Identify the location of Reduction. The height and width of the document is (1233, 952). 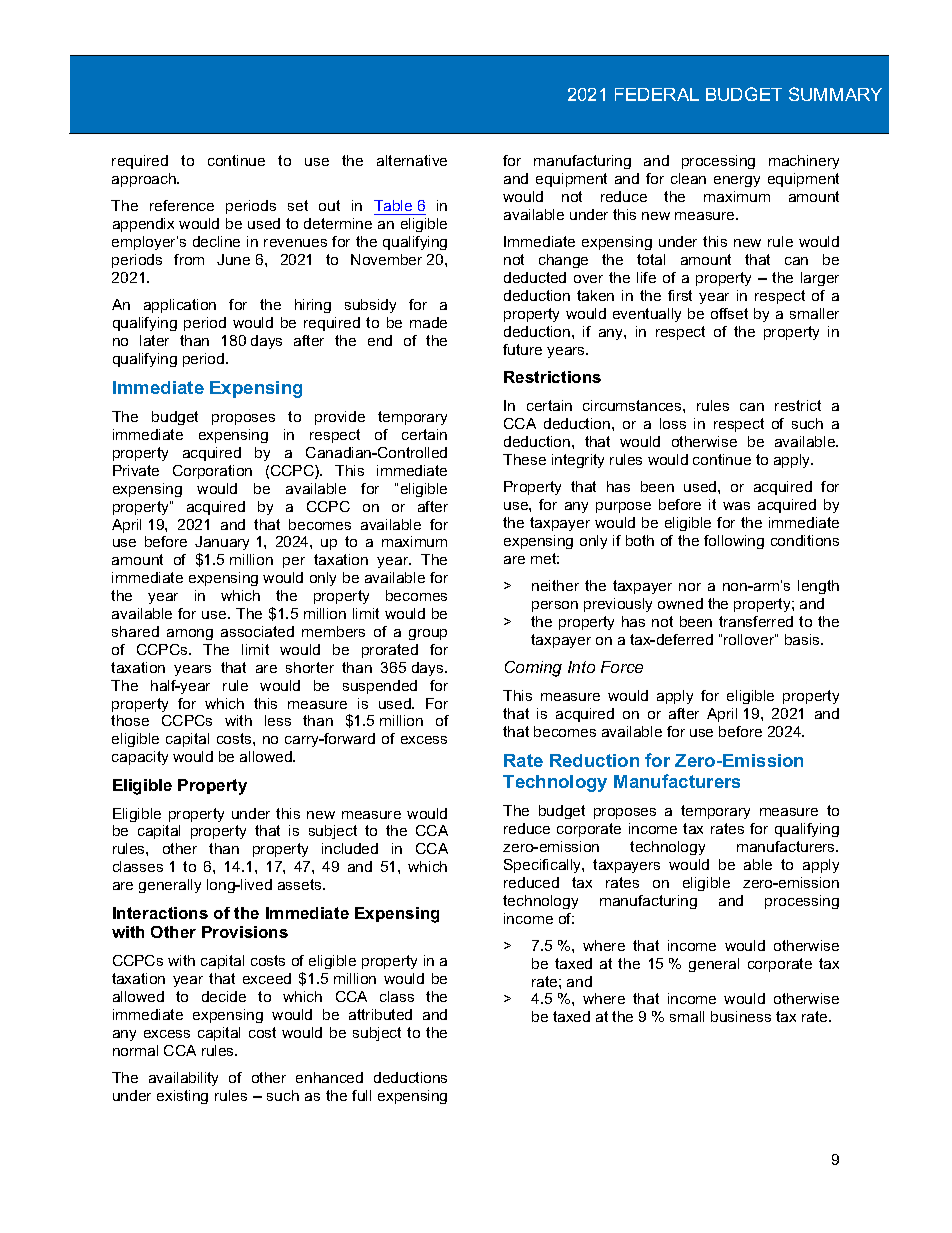
(594, 760).
